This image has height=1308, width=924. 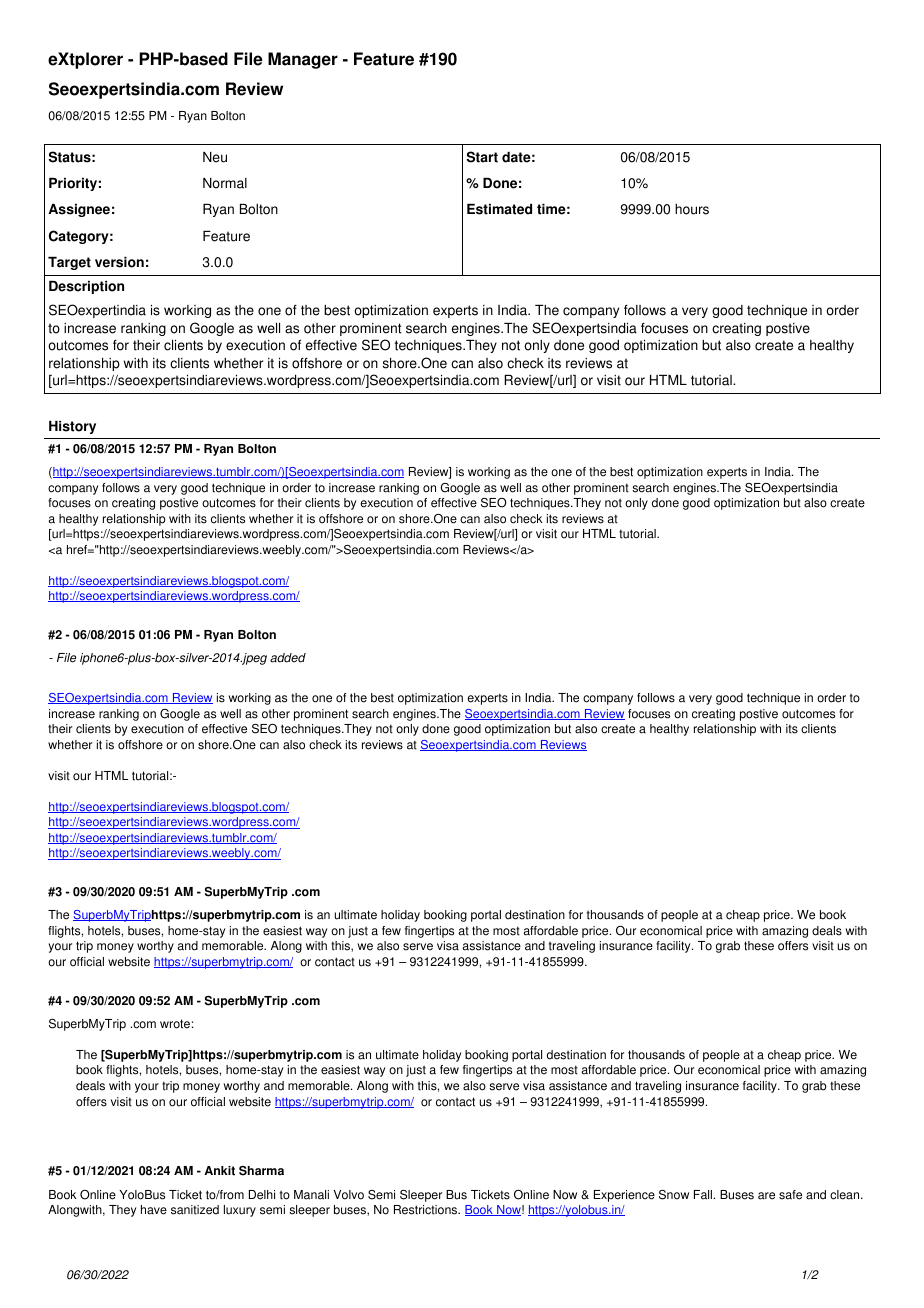 I want to click on Restrictions, so click(x=427, y=1210).
